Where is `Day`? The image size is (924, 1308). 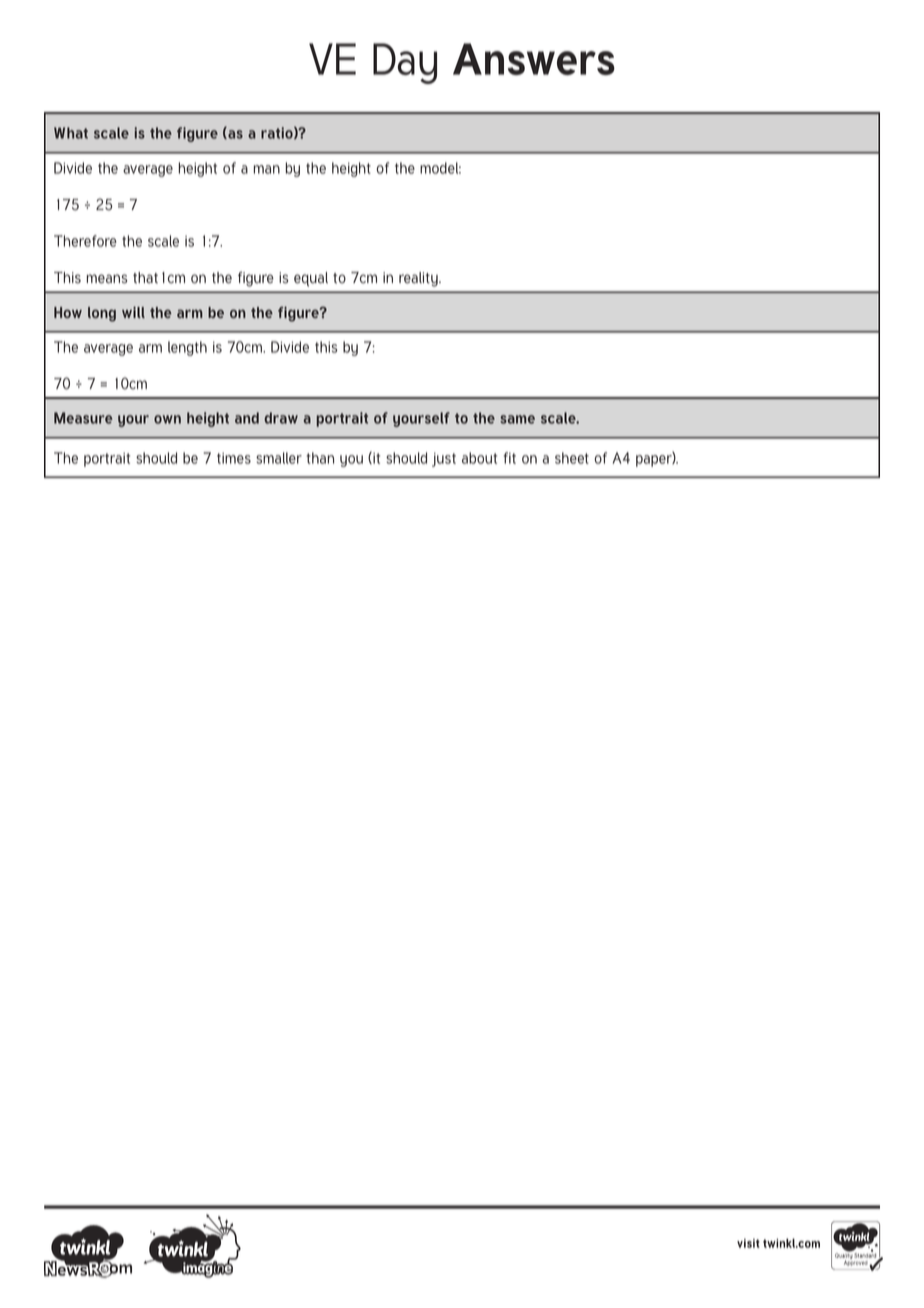 Day is located at coordinates (405, 63).
